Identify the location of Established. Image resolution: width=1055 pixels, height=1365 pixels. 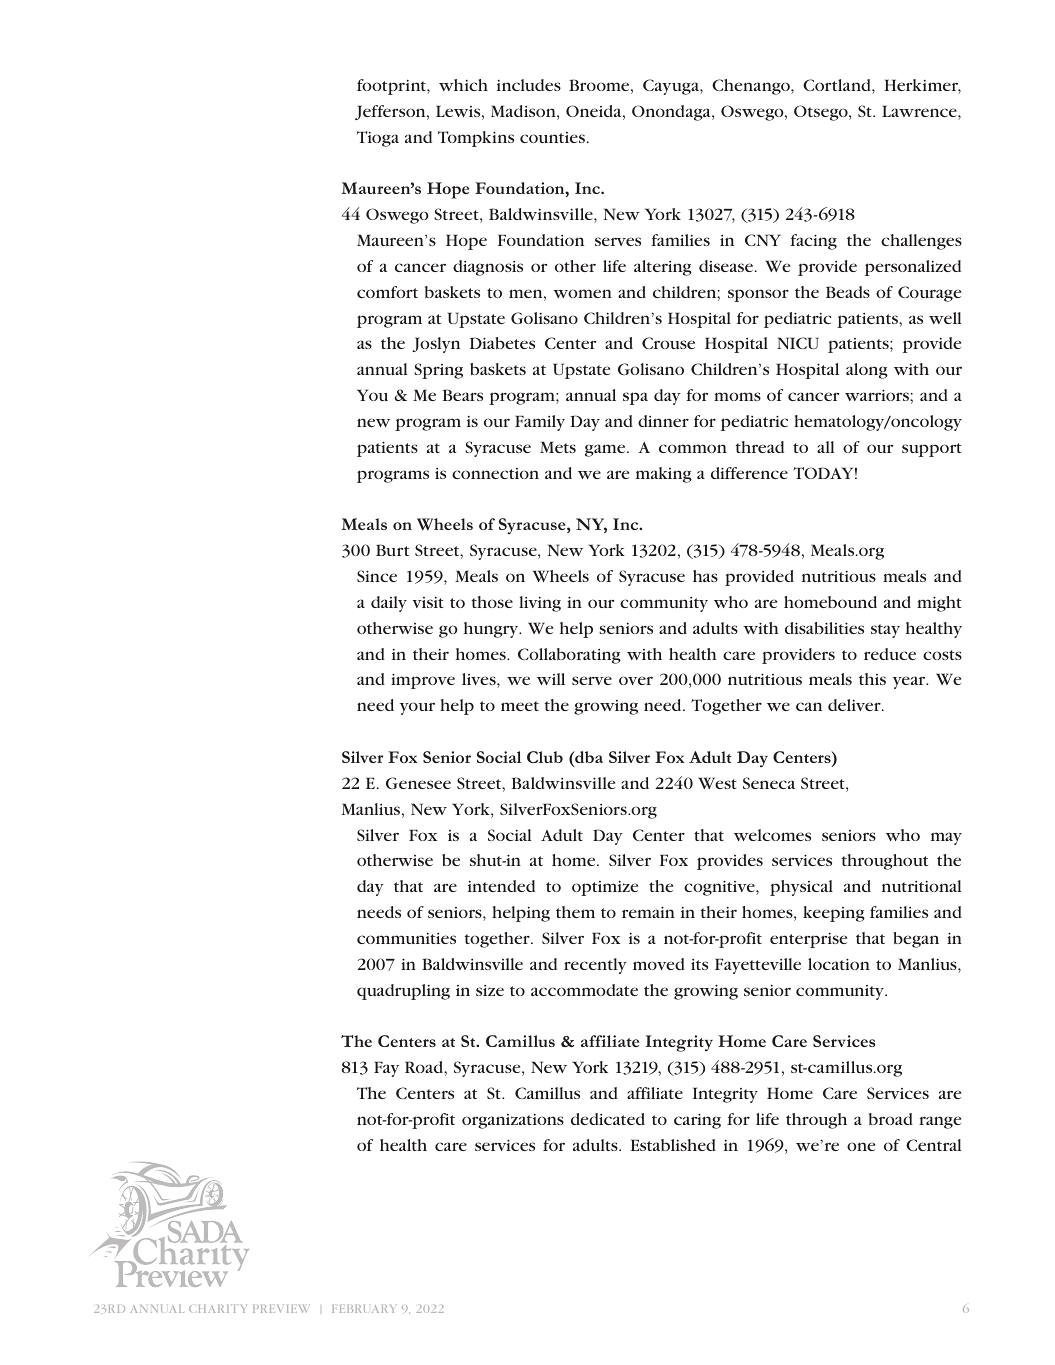
(673, 1145).
